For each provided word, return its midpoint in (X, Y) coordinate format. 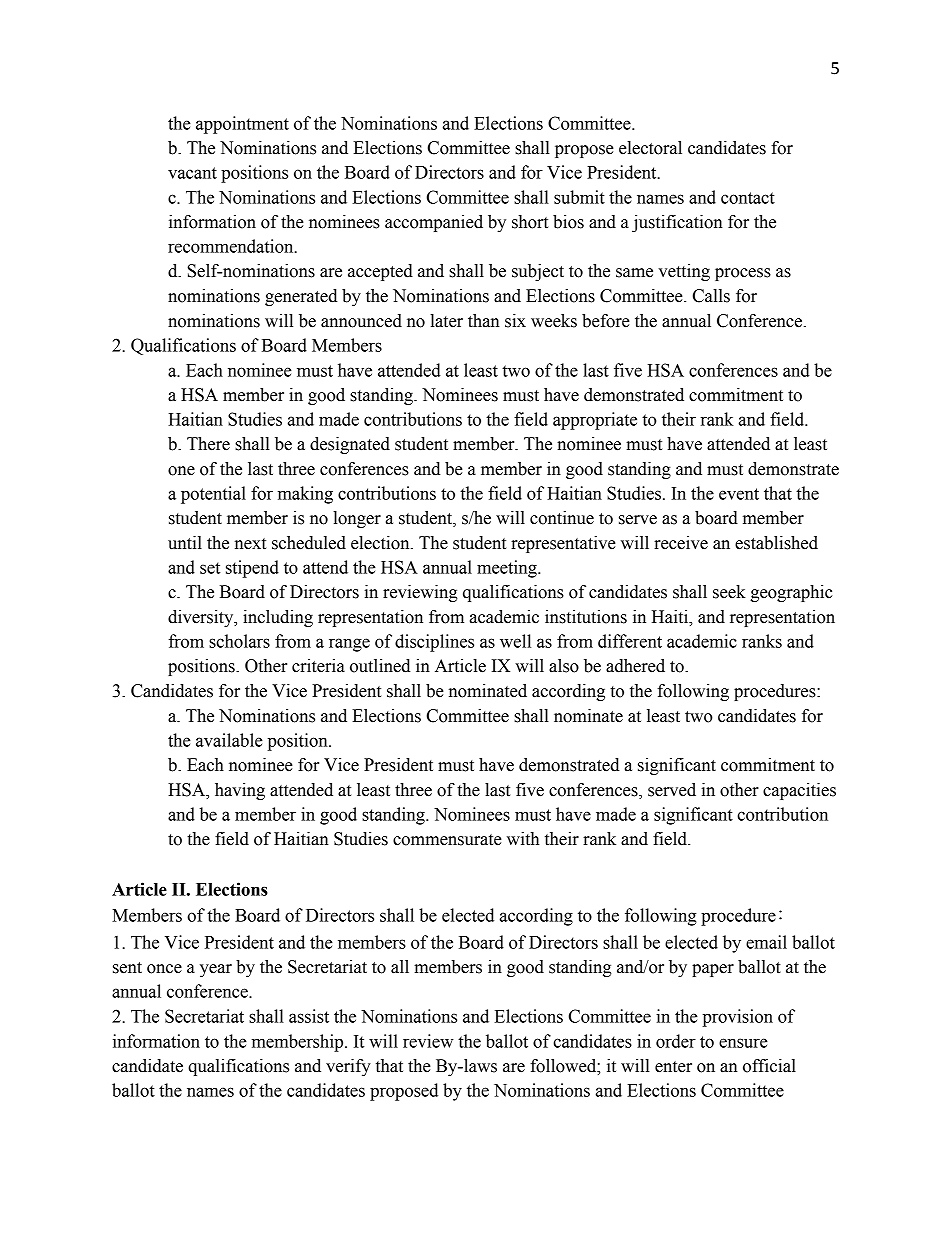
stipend (252, 569)
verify (348, 1067)
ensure (743, 1043)
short (530, 222)
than (484, 321)
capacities (799, 791)
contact (748, 198)
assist (309, 1016)
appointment (242, 125)
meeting (508, 569)
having (240, 791)
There (208, 444)
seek (729, 592)
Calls (711, 296)
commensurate (447, 840)
